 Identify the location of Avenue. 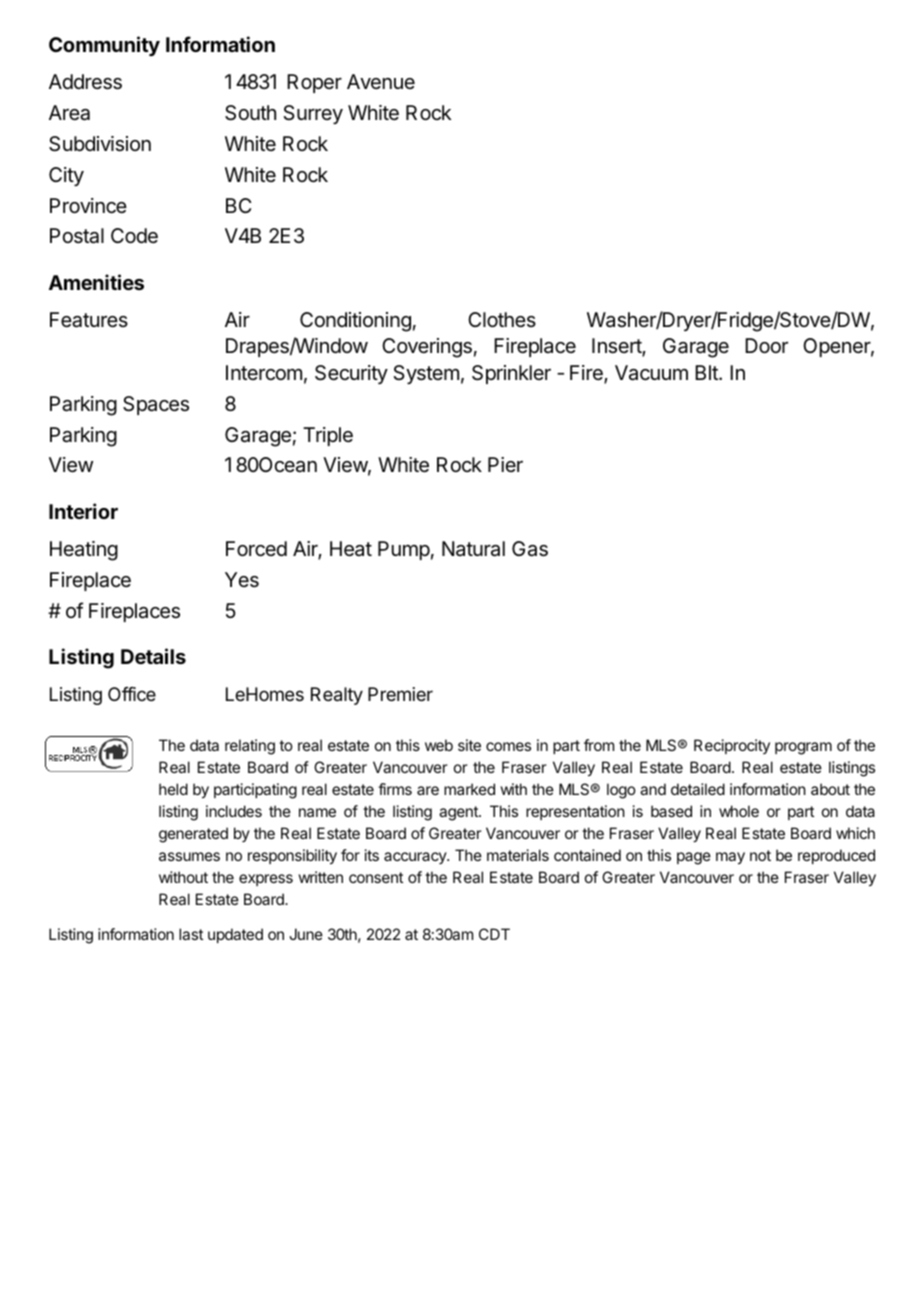
(381, 81).
